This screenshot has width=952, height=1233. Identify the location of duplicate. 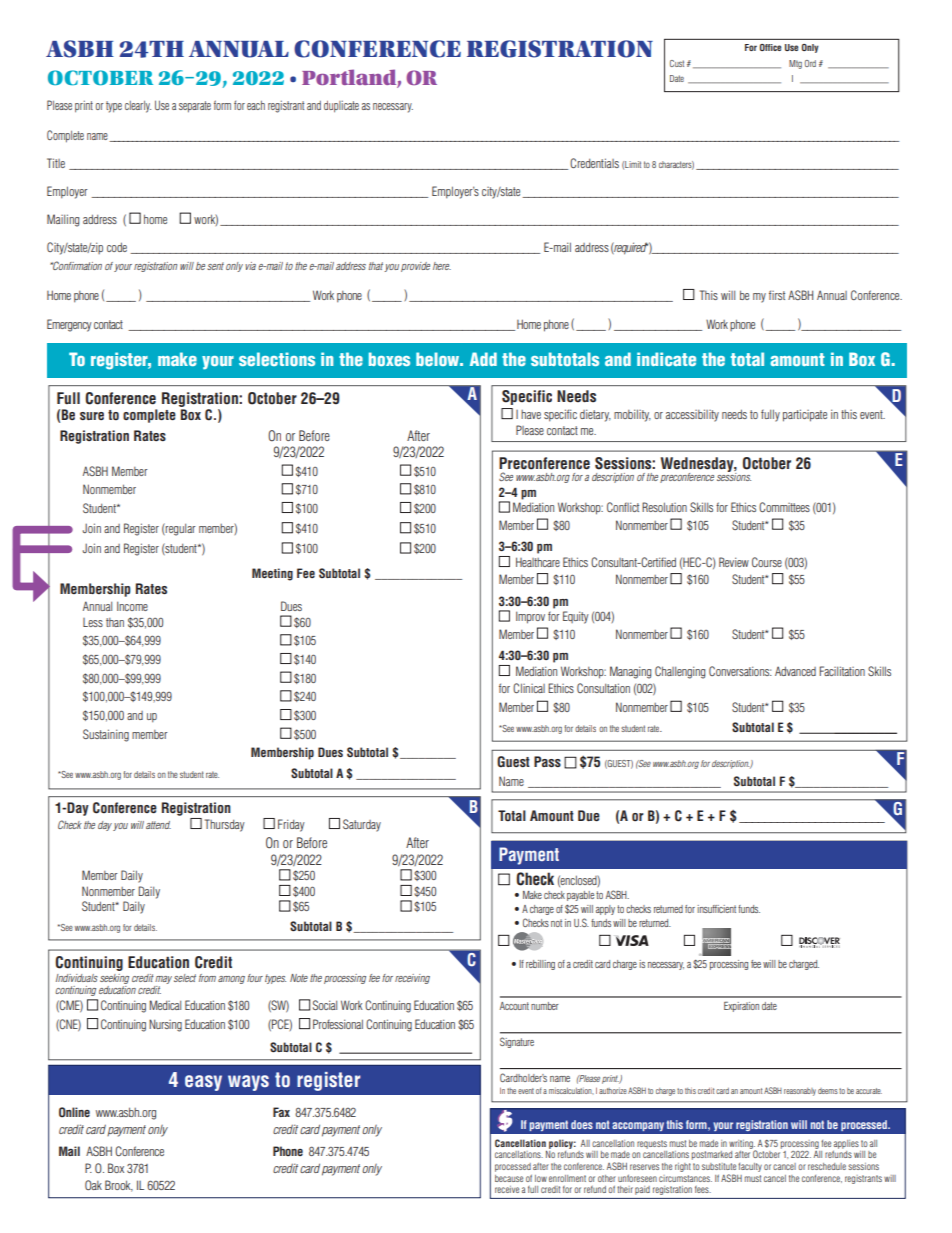
(341, 107).
